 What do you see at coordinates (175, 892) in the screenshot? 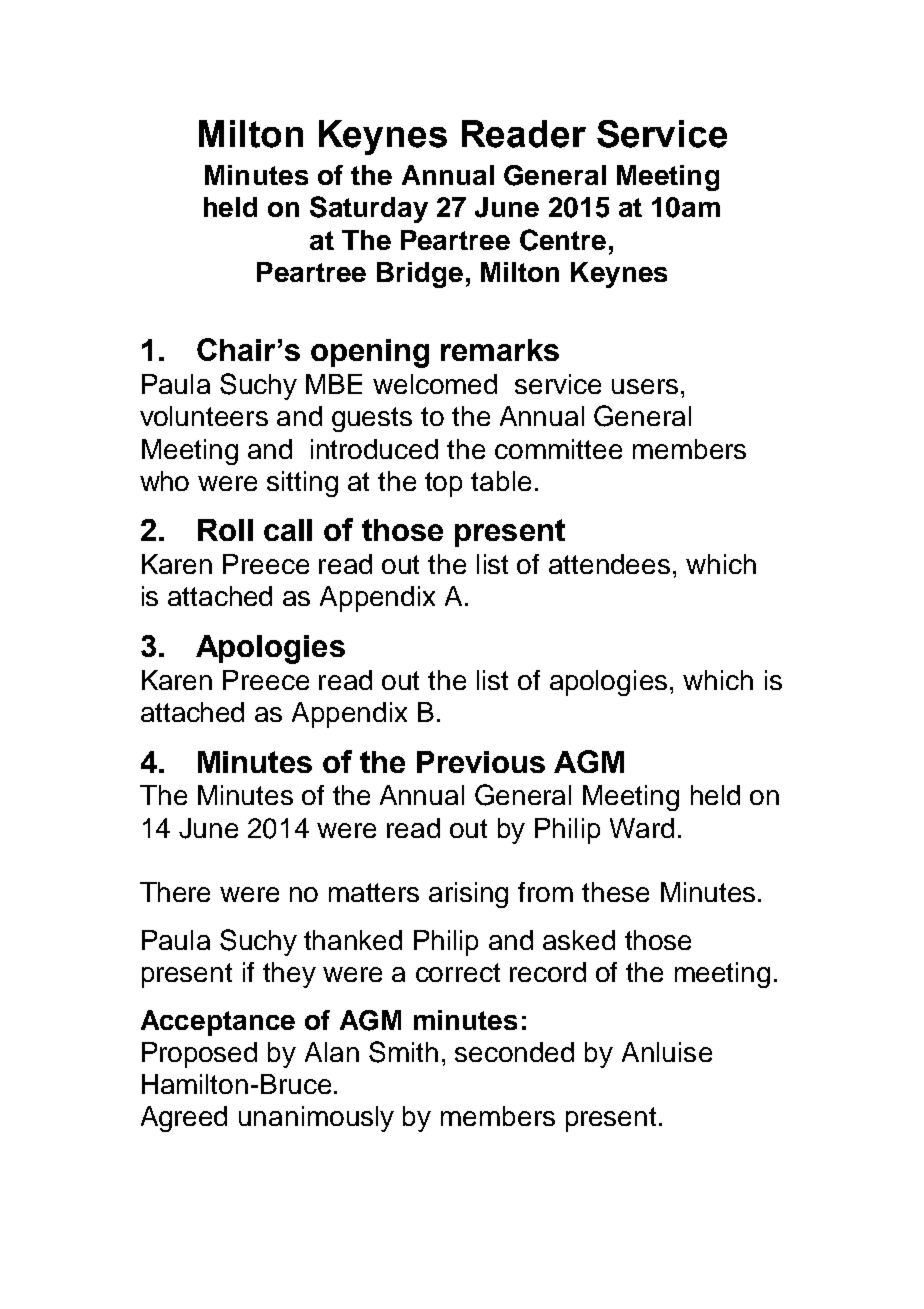
I see `There` at bounding box center [175, 892].
